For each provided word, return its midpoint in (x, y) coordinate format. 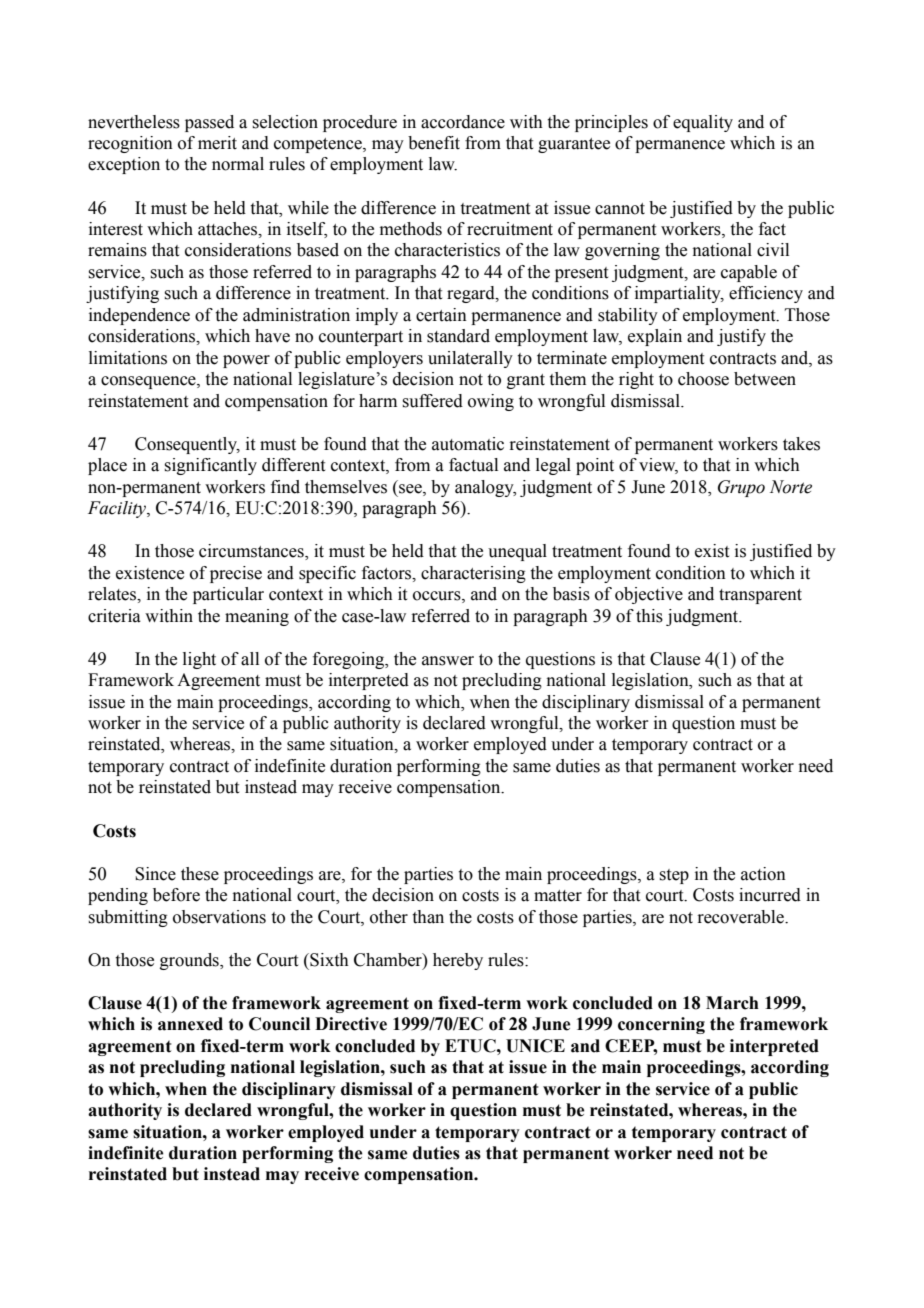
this (649, 616)
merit (217, 143)
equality (703, 123)
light (199, 660)
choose (703, 379)
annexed (190, 1024)
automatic (468, 444)
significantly (210, 466)
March (732, 1003)
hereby (458, 961)
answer (448, 661)
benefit (434, 143)
